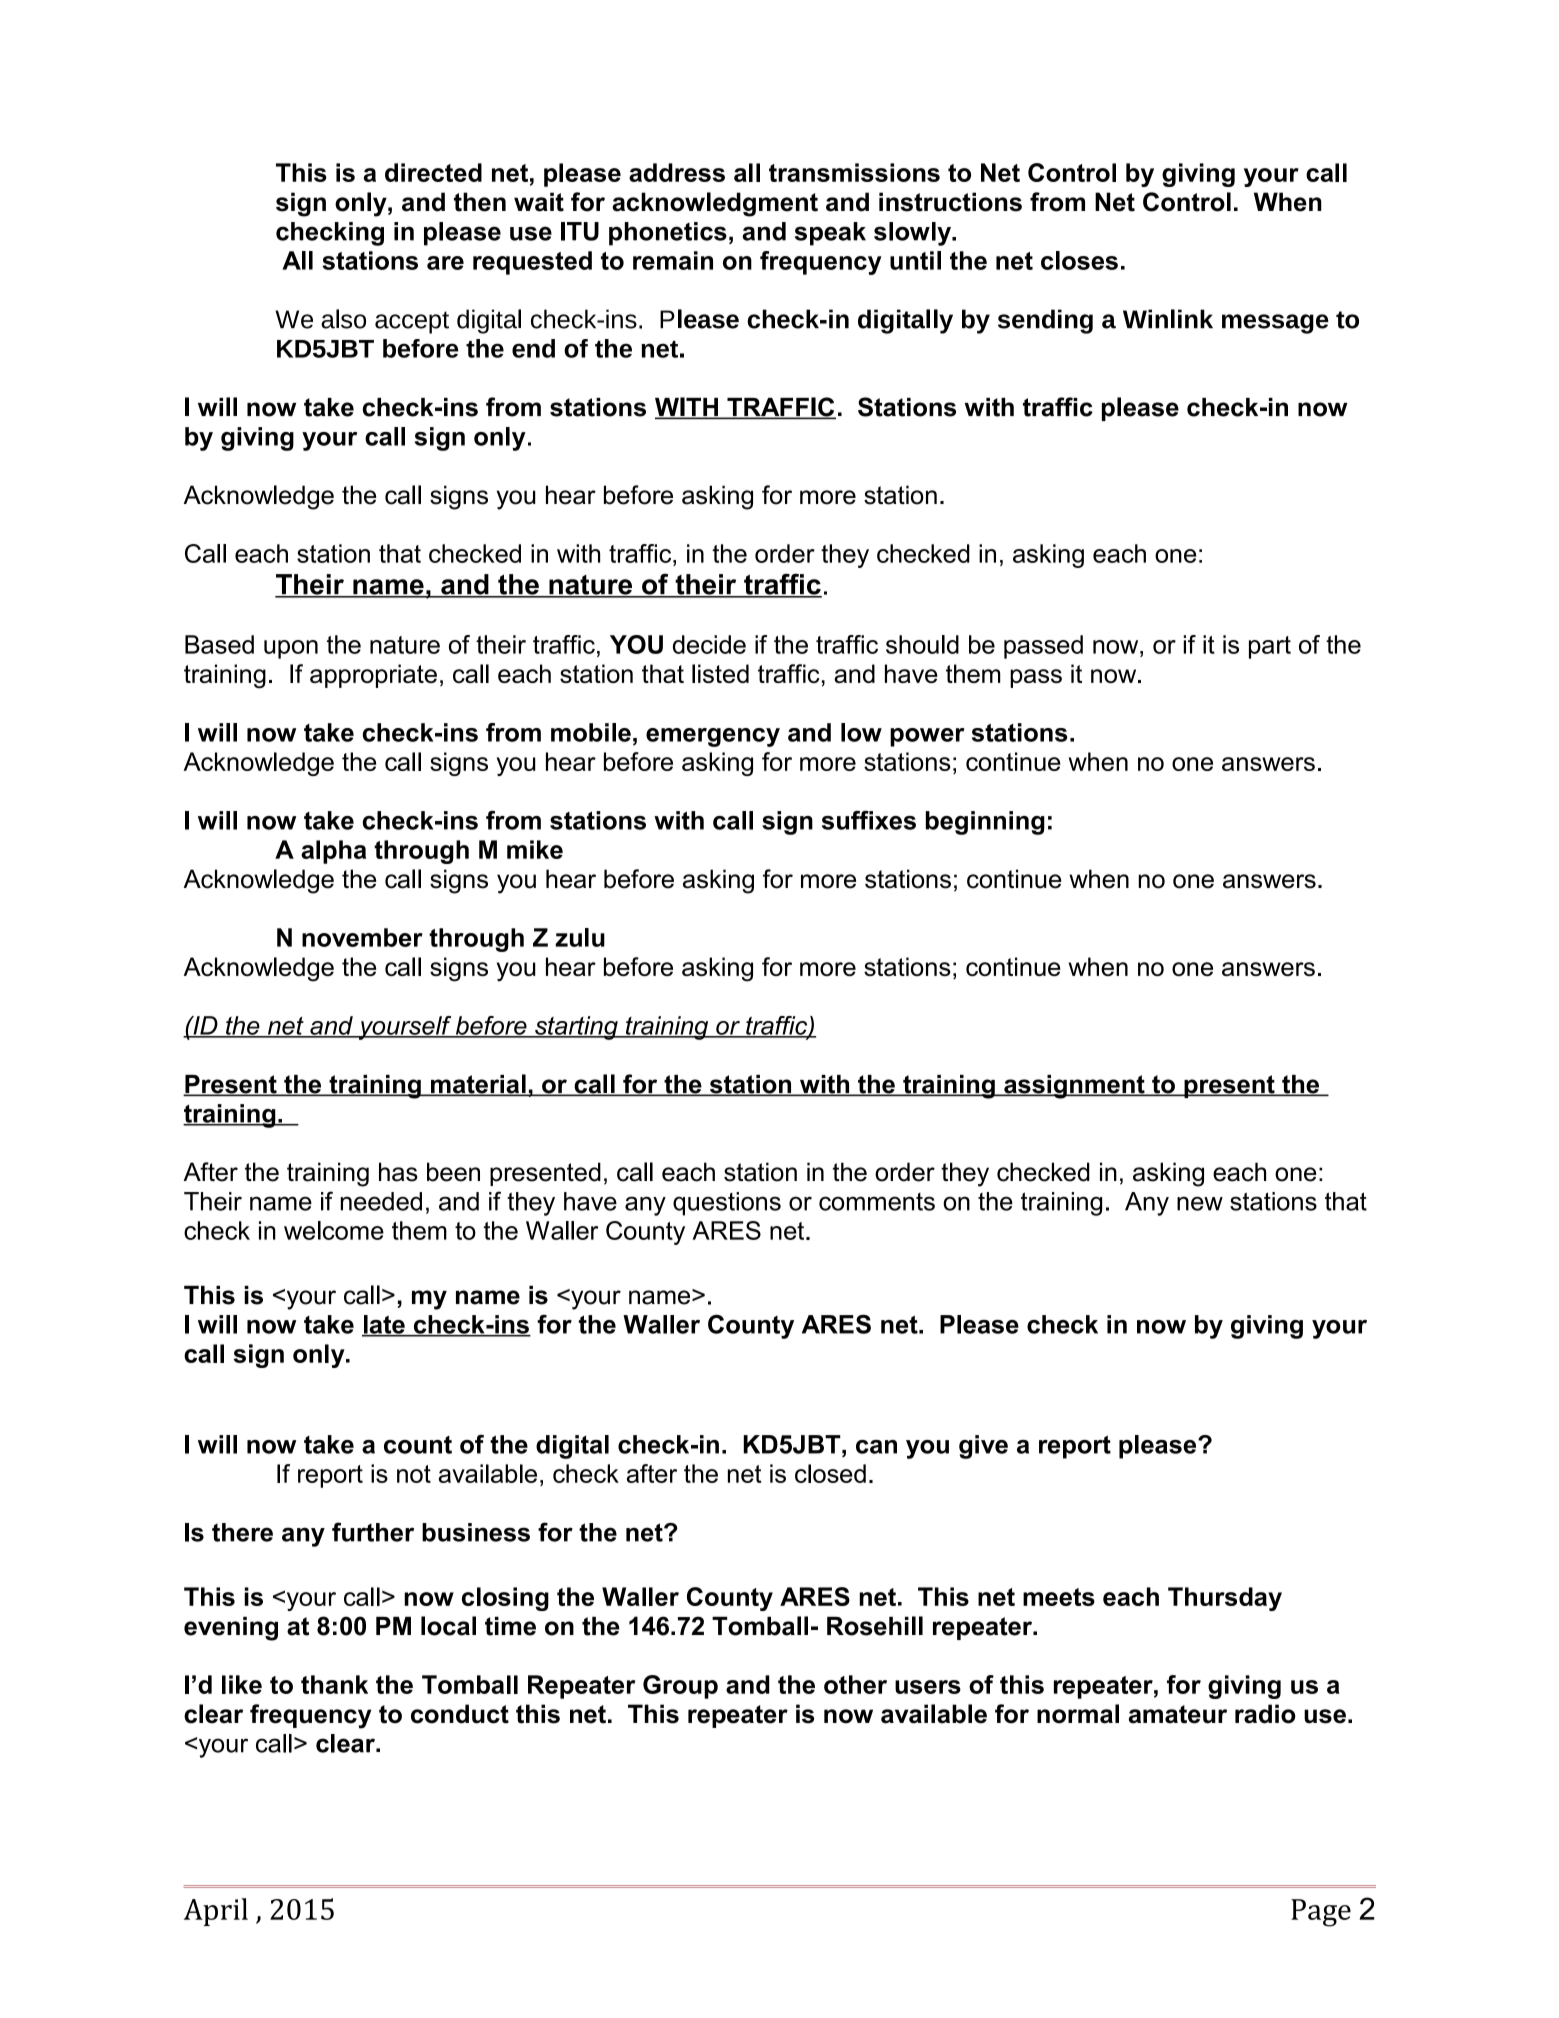 This page has width=1559, height=2018. I want to click on november, so click(362, 937).
